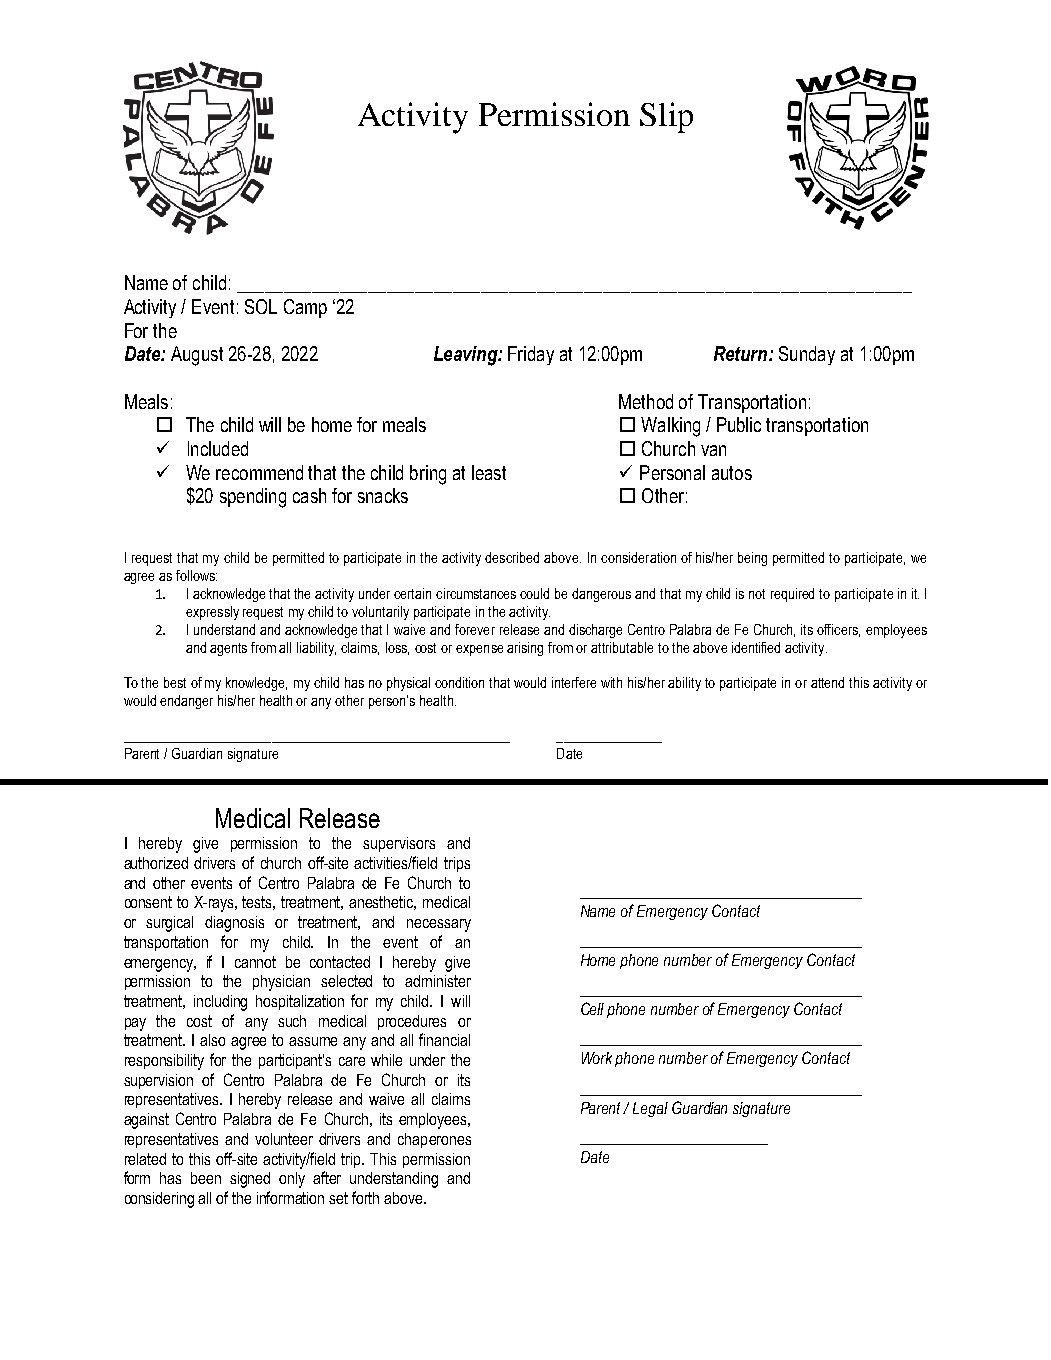 The image size is (1051, 1360). Describe the element at coordinates (756, 647) in the document. I see `identified` at that location.
